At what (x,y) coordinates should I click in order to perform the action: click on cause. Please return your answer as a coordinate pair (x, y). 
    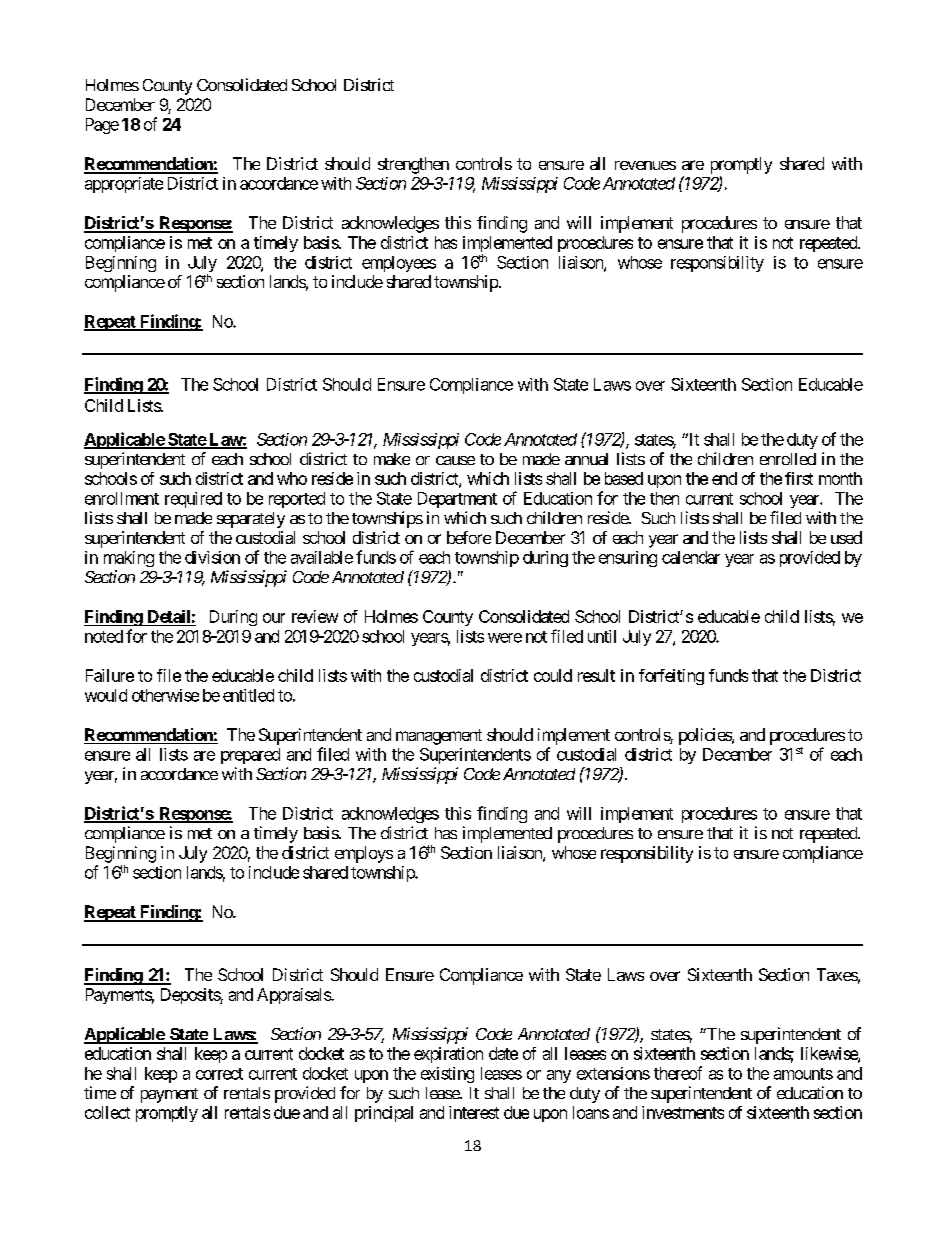
    Looking at the image, I should click on (455, 460).
